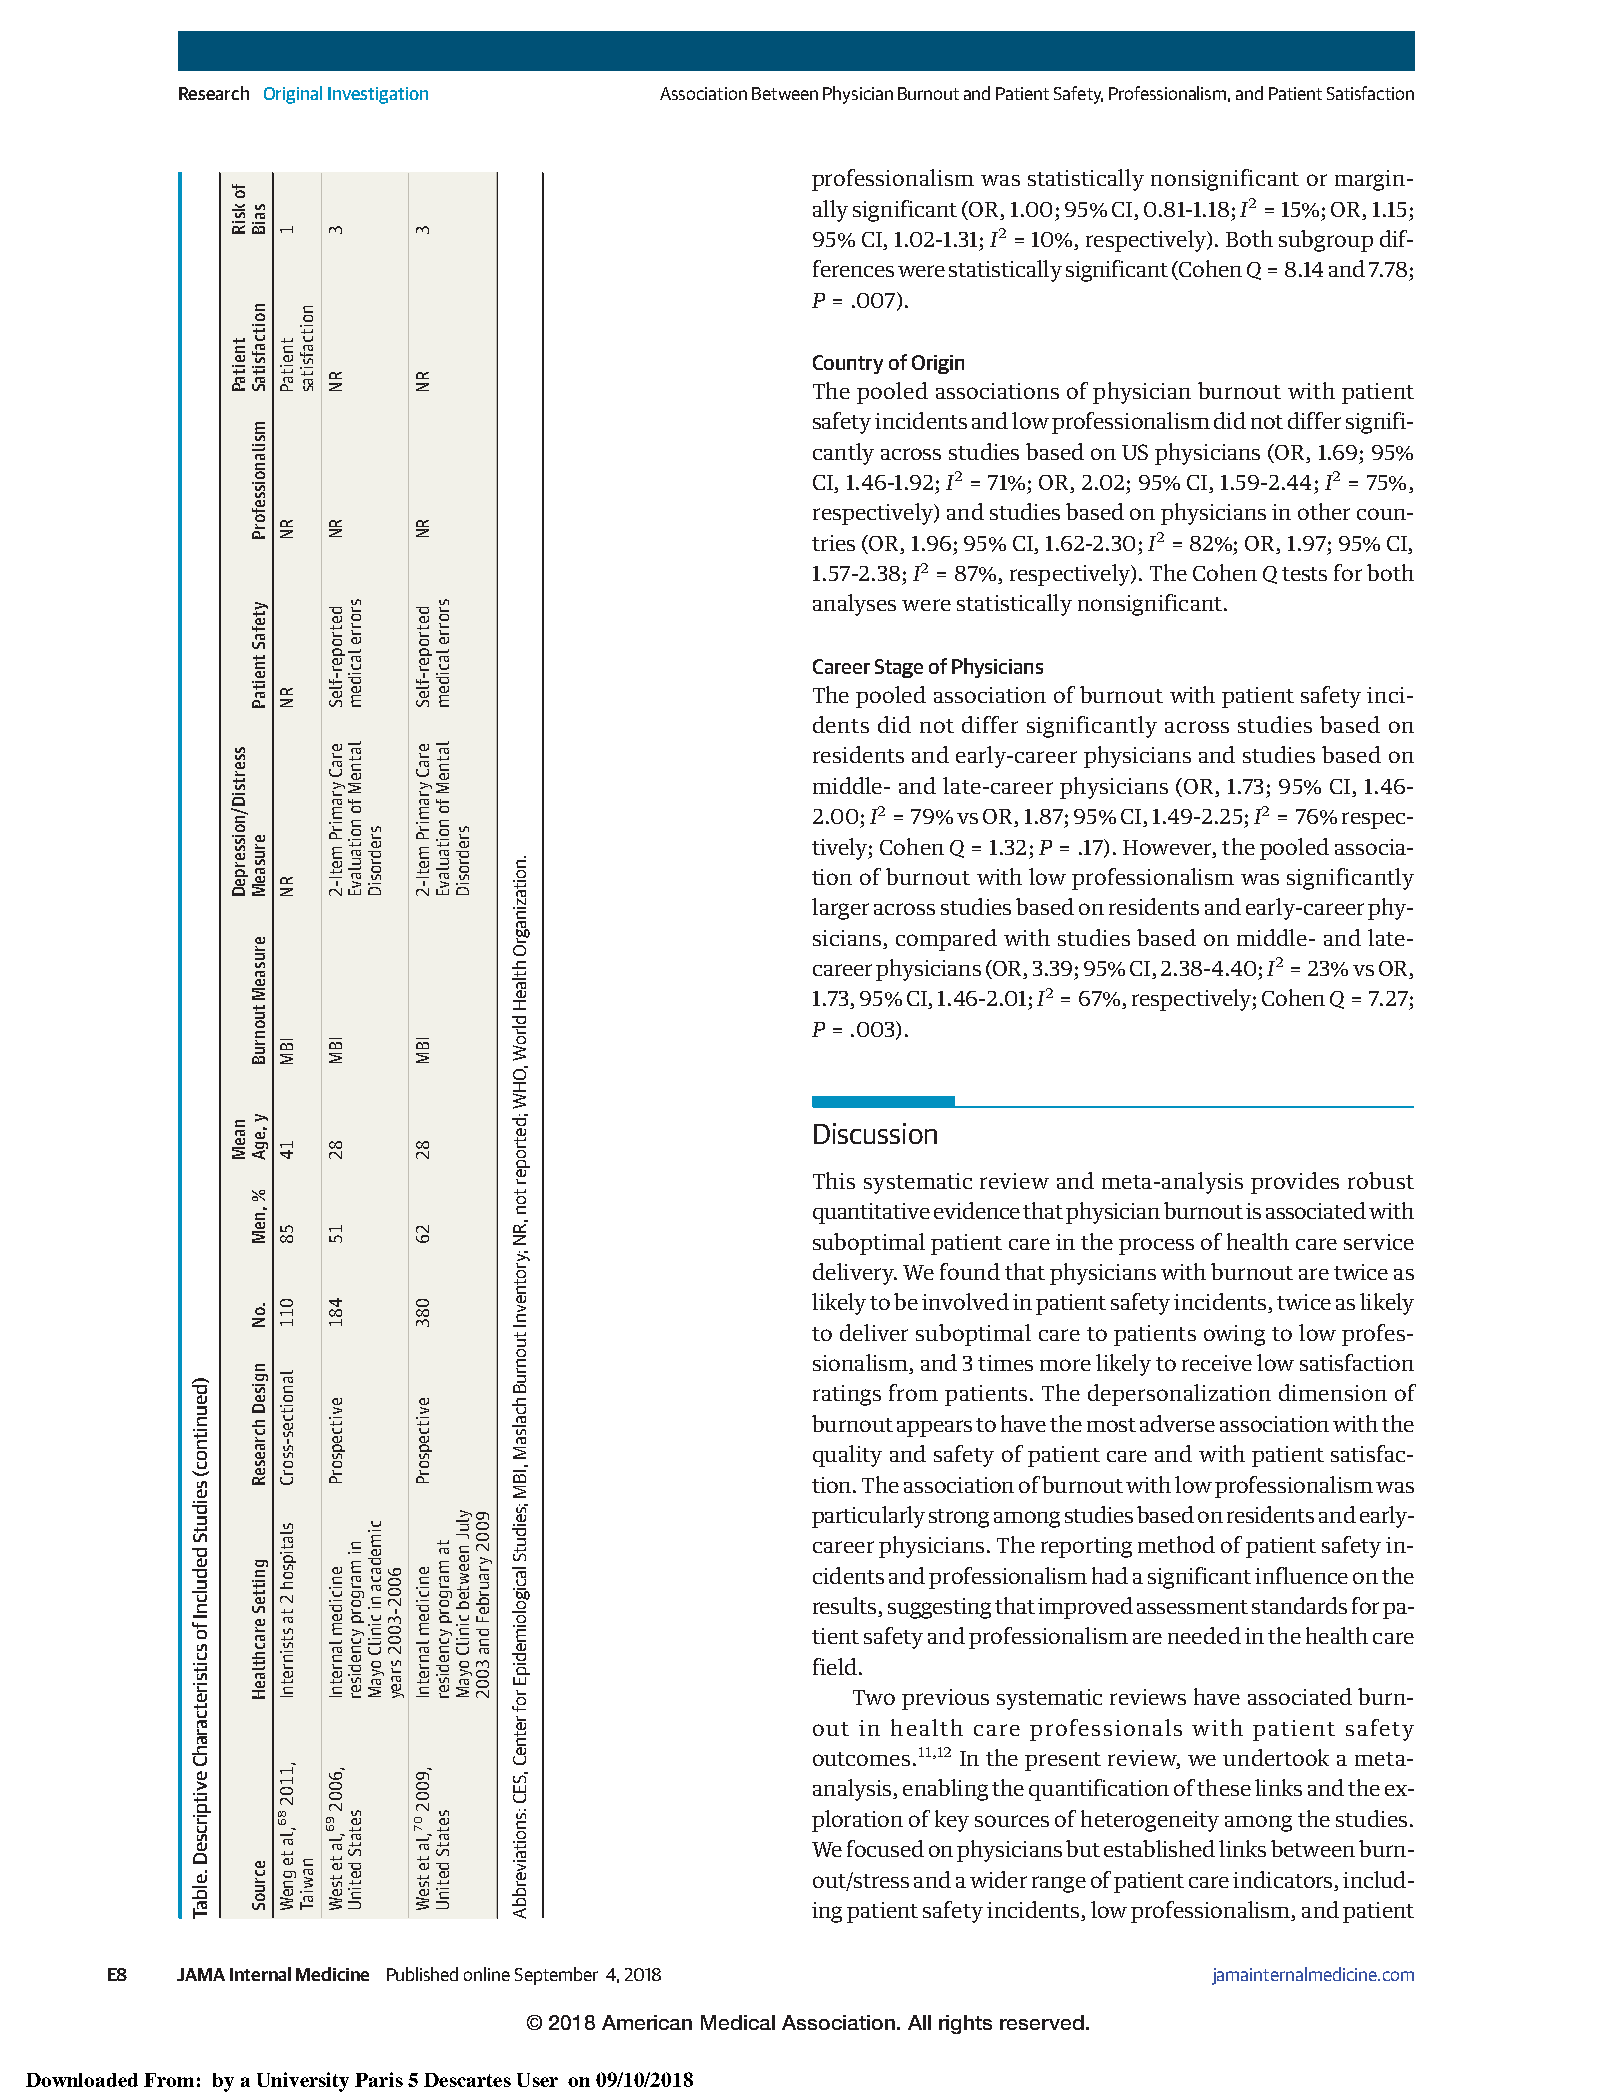 This document has height=2097, width=1620. Describe the element at coordinates (854, 605) in the document. I see `analyses` at that location.
